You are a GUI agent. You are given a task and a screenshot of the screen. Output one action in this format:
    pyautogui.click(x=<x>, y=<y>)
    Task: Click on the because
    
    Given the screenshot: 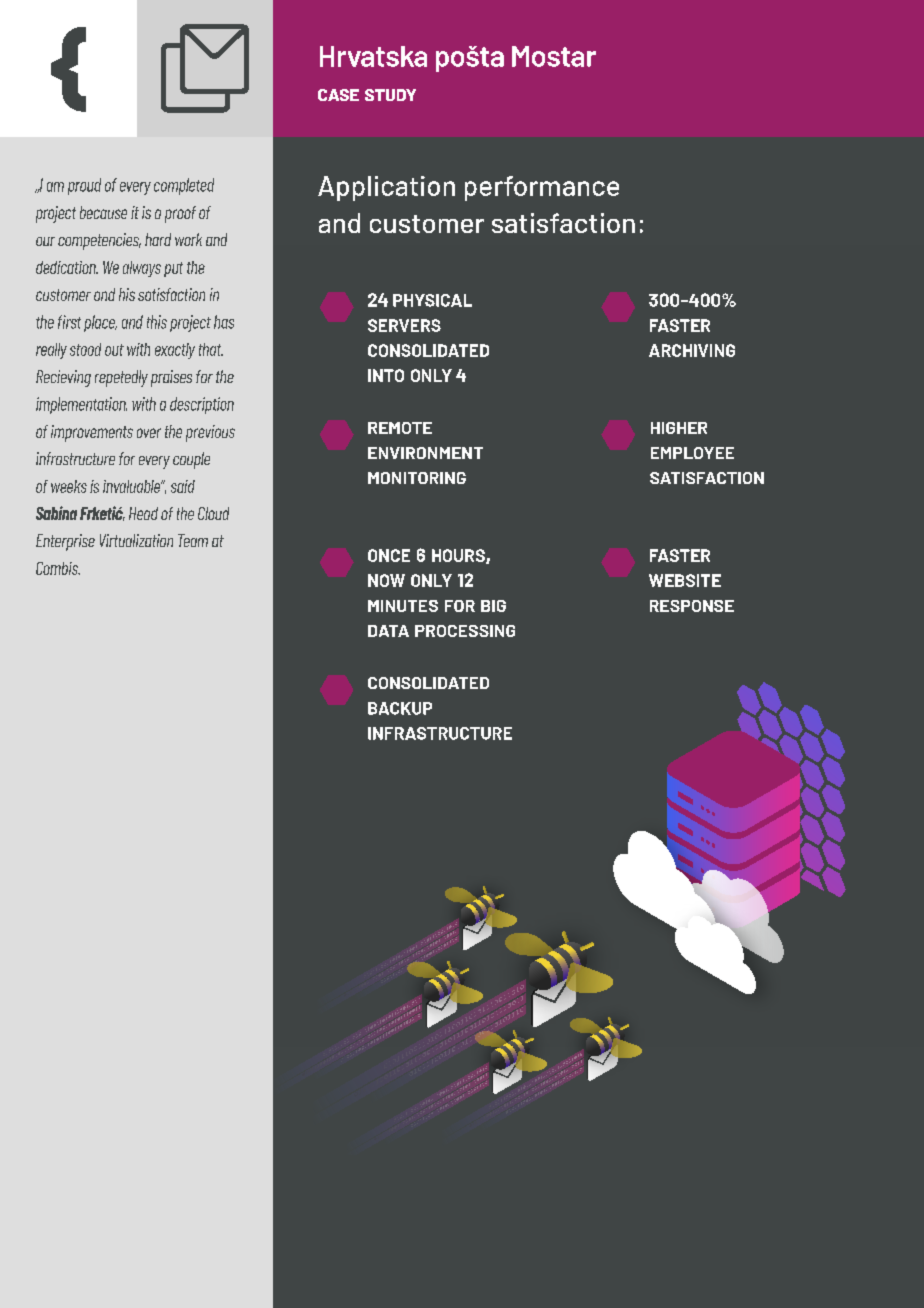 What is the action you would take?
    pyautogui.click(x=103, y=212)
